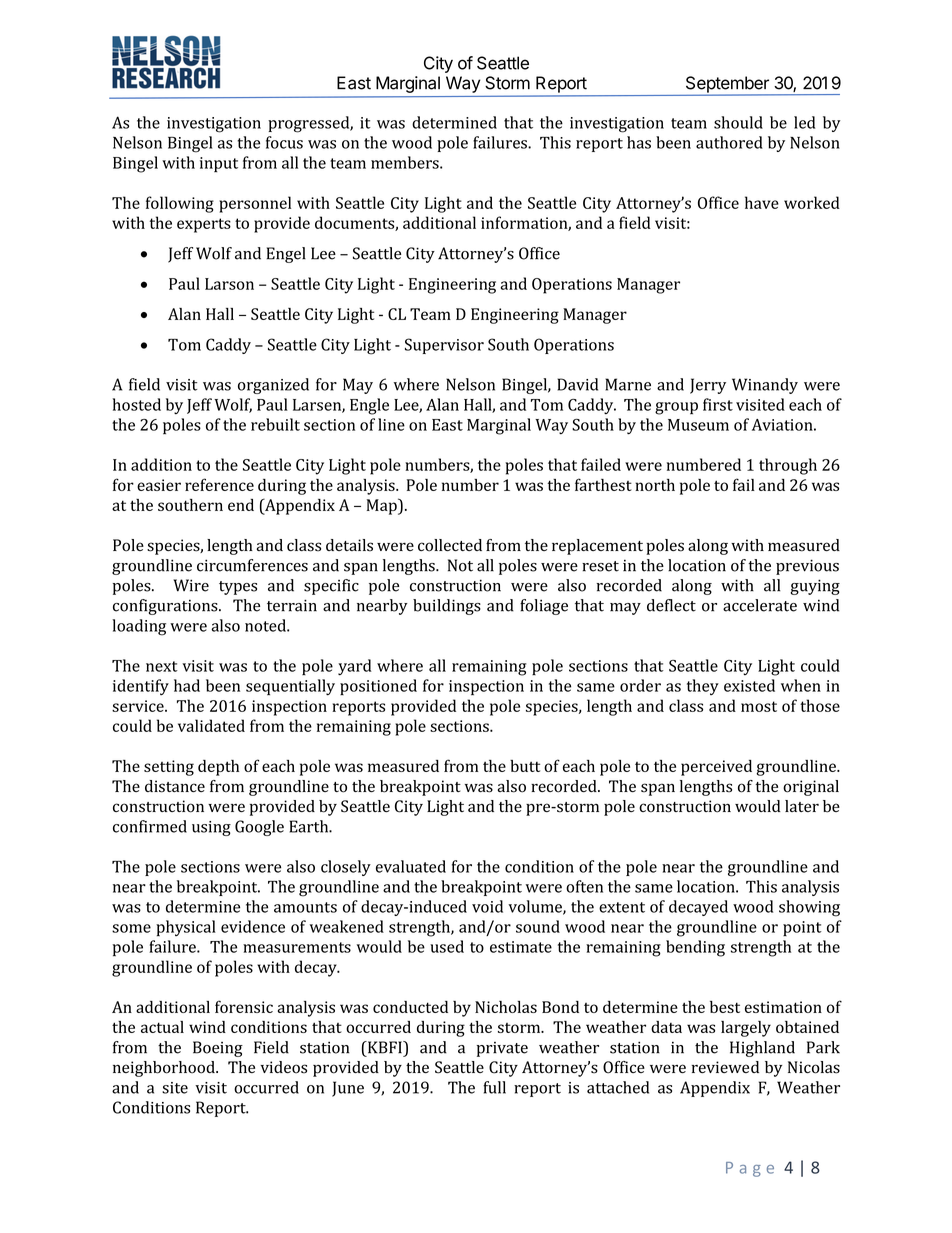 The height and width of the page is (1233, 952). I want to click on using, so click(211, 828).
